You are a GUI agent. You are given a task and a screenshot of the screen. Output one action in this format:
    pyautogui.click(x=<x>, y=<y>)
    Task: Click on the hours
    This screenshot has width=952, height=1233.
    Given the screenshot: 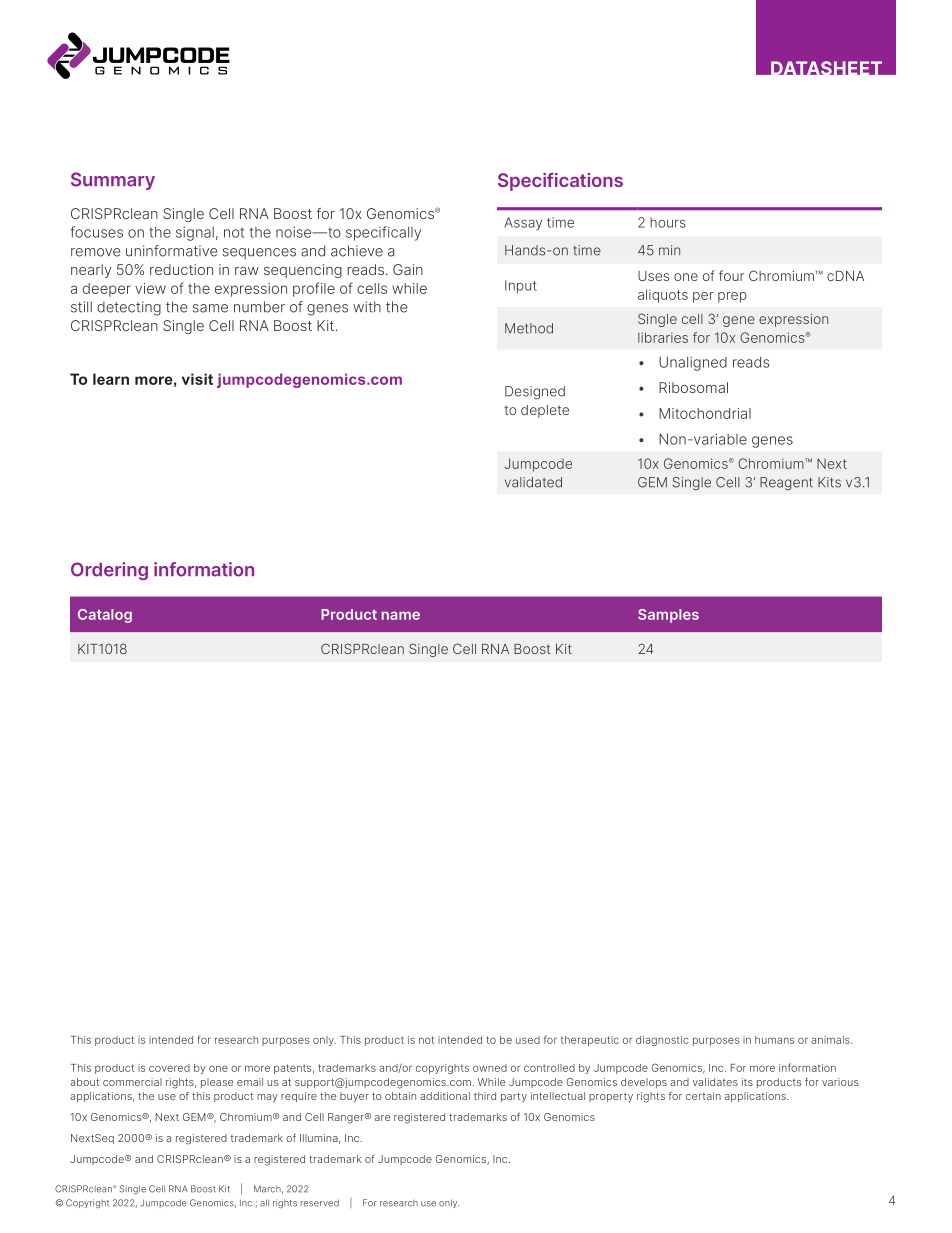 What is the action you would take?
    pyautogui.click(x=668, y=222)
